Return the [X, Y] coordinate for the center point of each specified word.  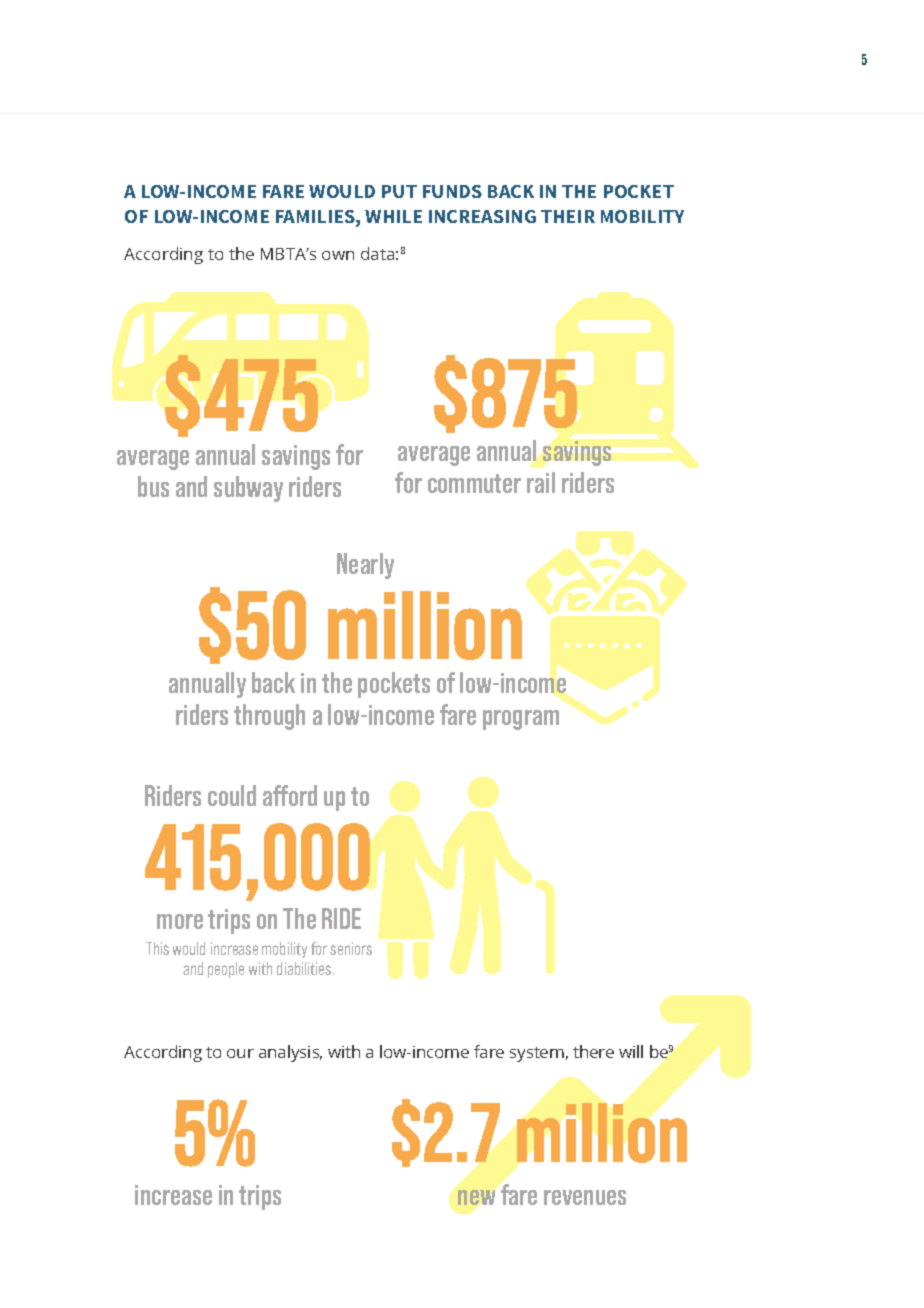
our [240, 1053]
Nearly [365, 566]
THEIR [568, 216]
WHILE [393, 216]
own [338, 255]
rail [541, 482]
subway [248, 489]
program [521, 720]
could [232, 795]
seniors [351, 948]
